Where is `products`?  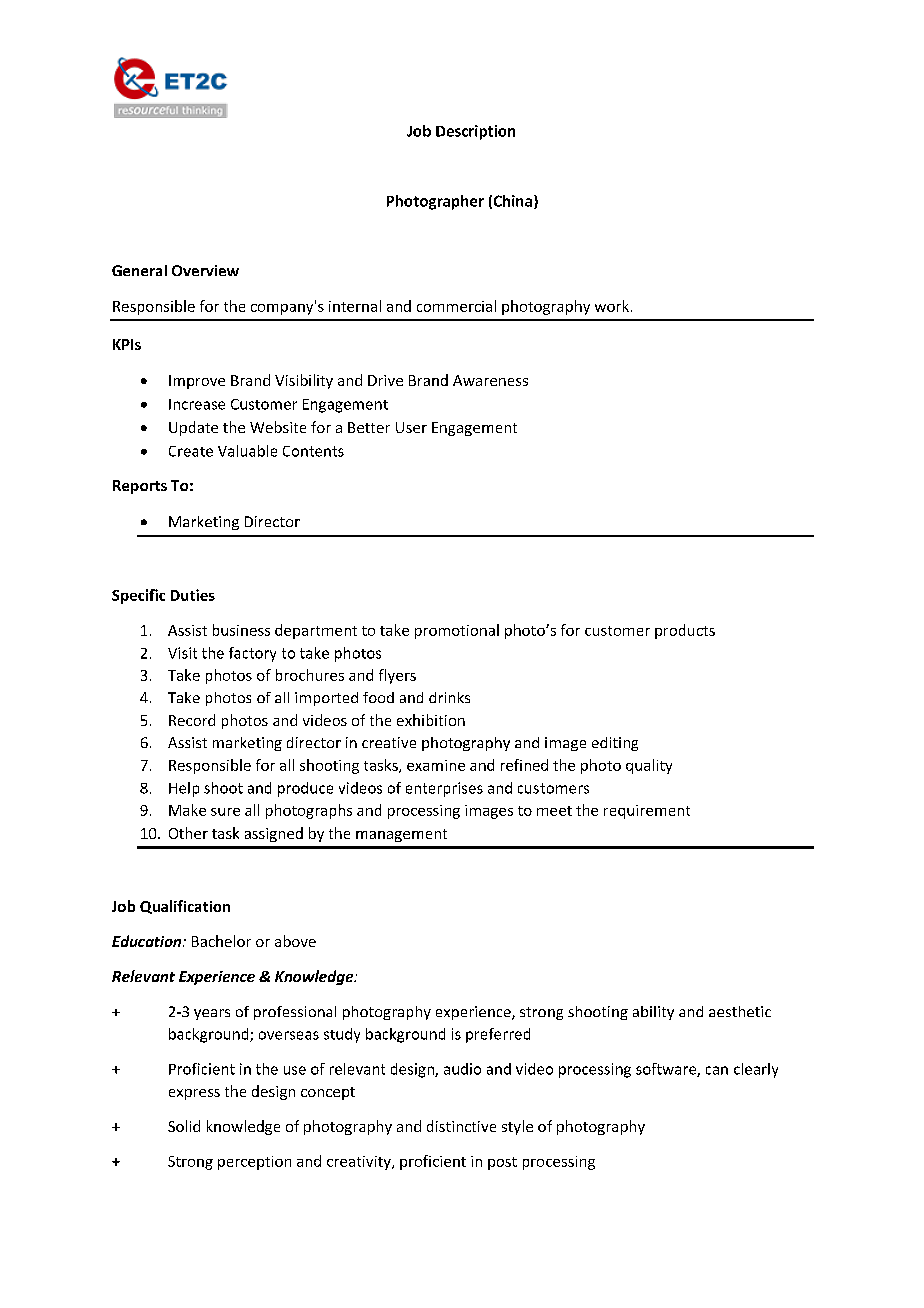
products is located at coordinates (685, 631).
